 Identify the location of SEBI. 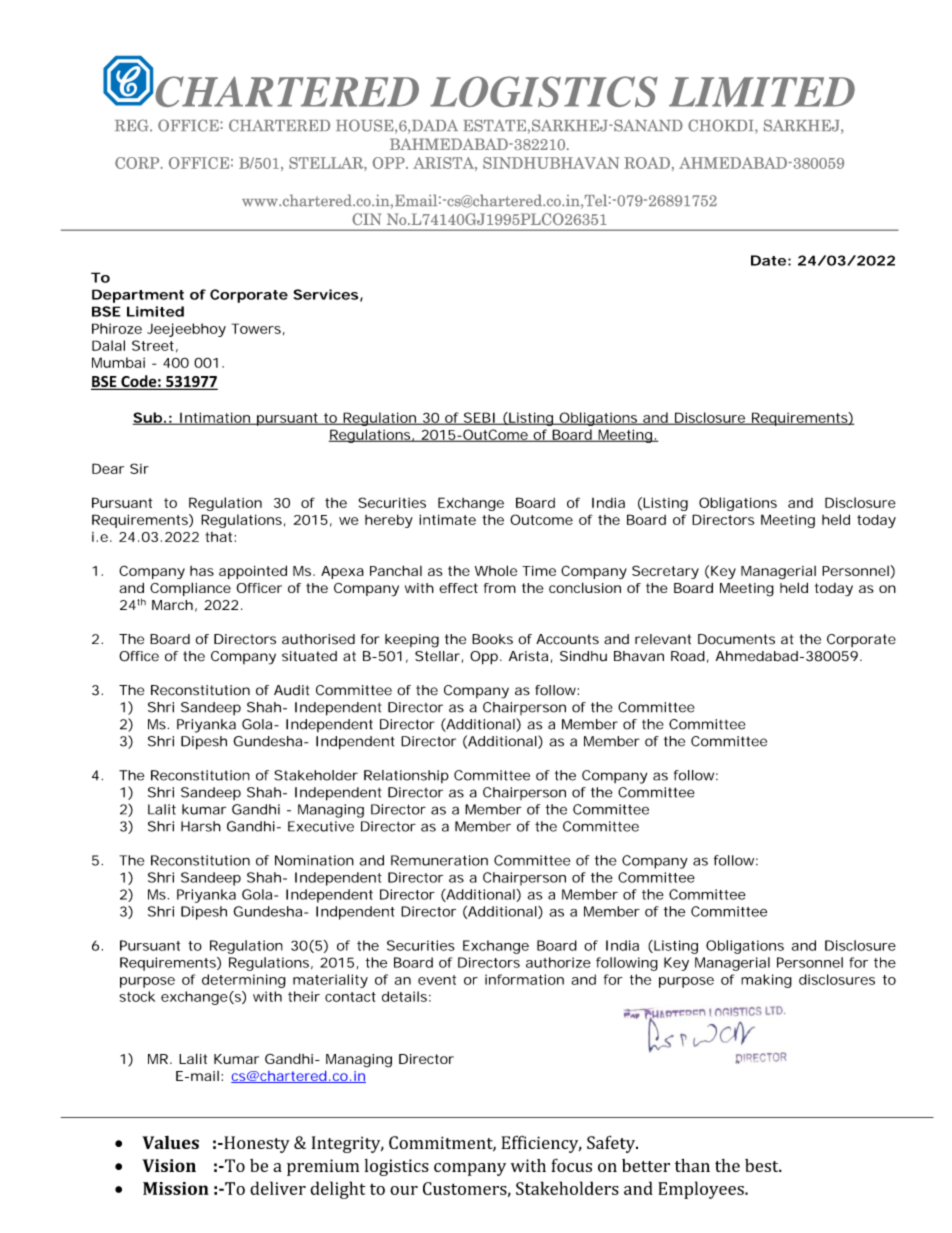
(478, 418).
